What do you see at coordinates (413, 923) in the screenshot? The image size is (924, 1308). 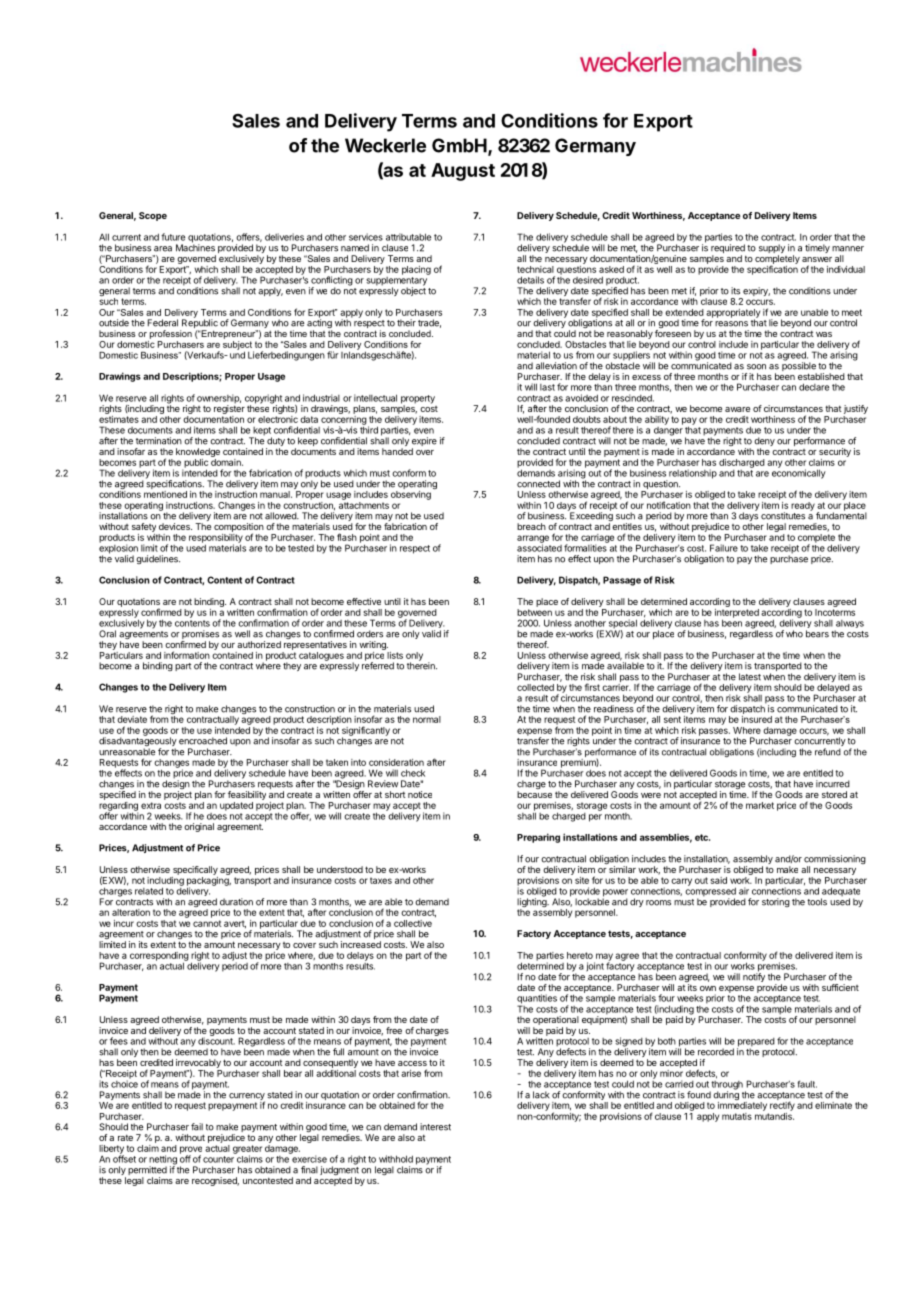 I see `collective` at bounding box center [413, 923].
